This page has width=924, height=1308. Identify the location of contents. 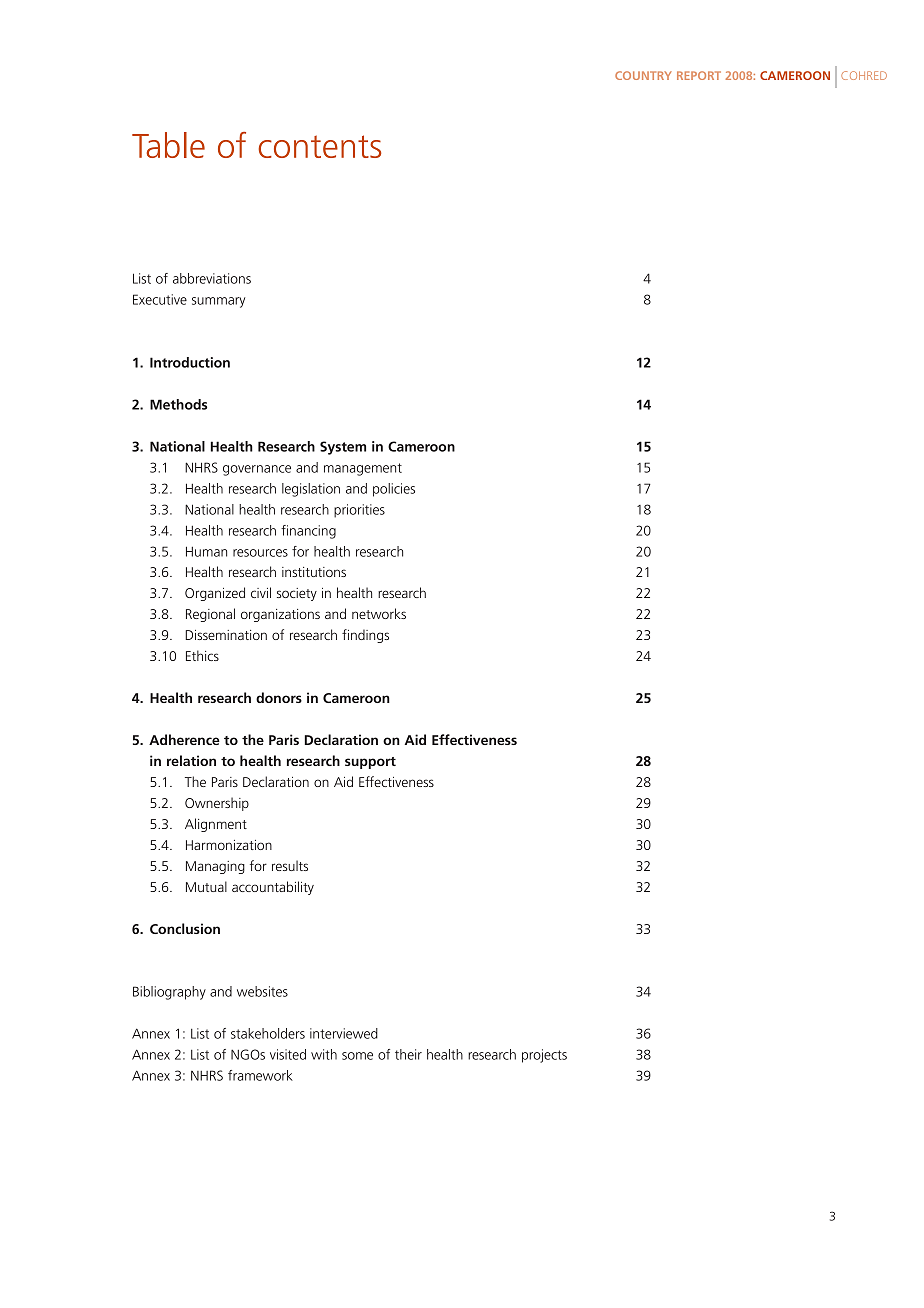
(319, 146).
